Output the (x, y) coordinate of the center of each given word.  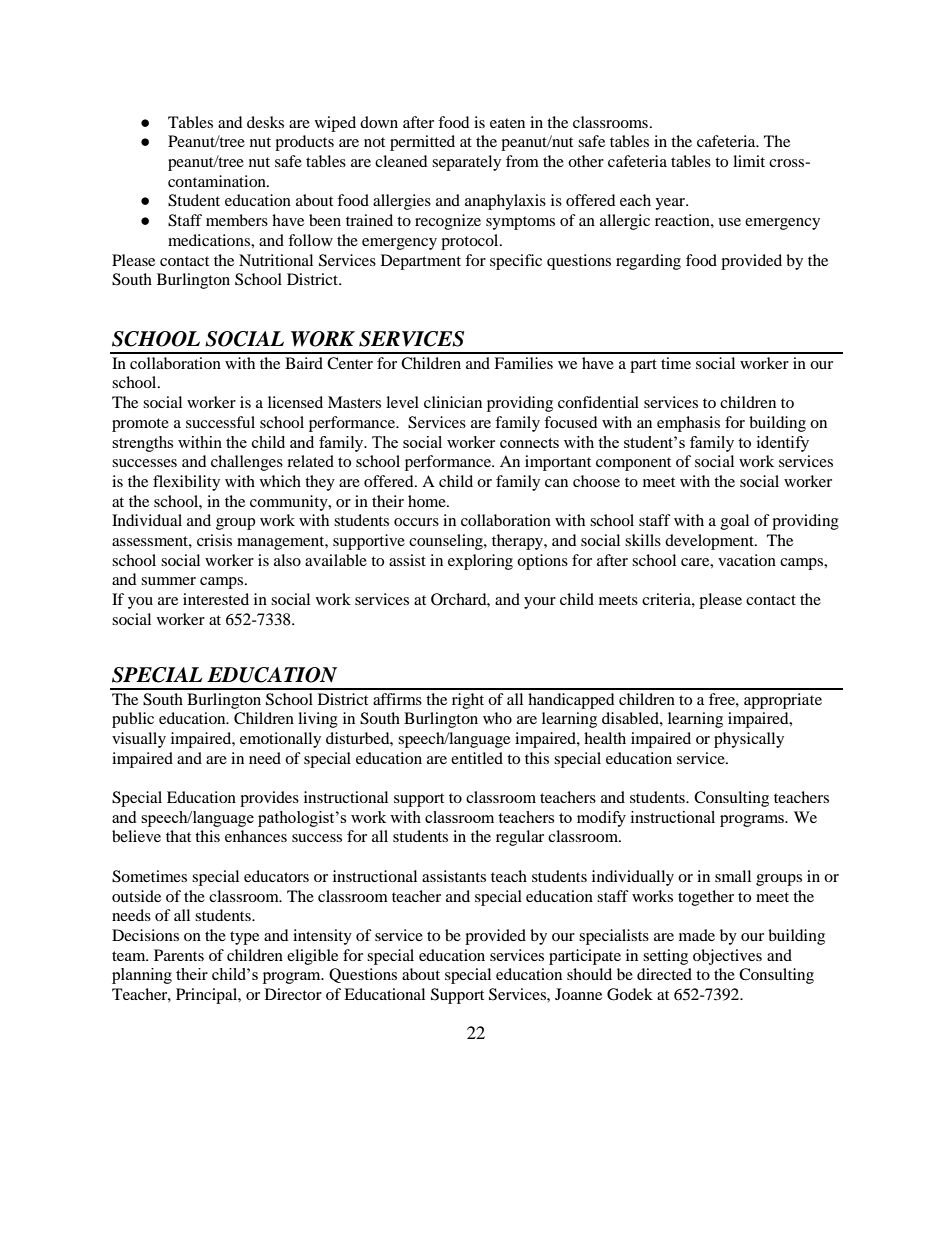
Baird (304, 363)
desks (265, 122)
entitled (477, 758)
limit (749, 161)
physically (749, 740)
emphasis (688, 424)
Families (523, 363)
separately (466, 163)
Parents (179, 955)
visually (139, 740)
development (710, 542)
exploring (480, 562)
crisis (214, 540)
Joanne (578, 994)
